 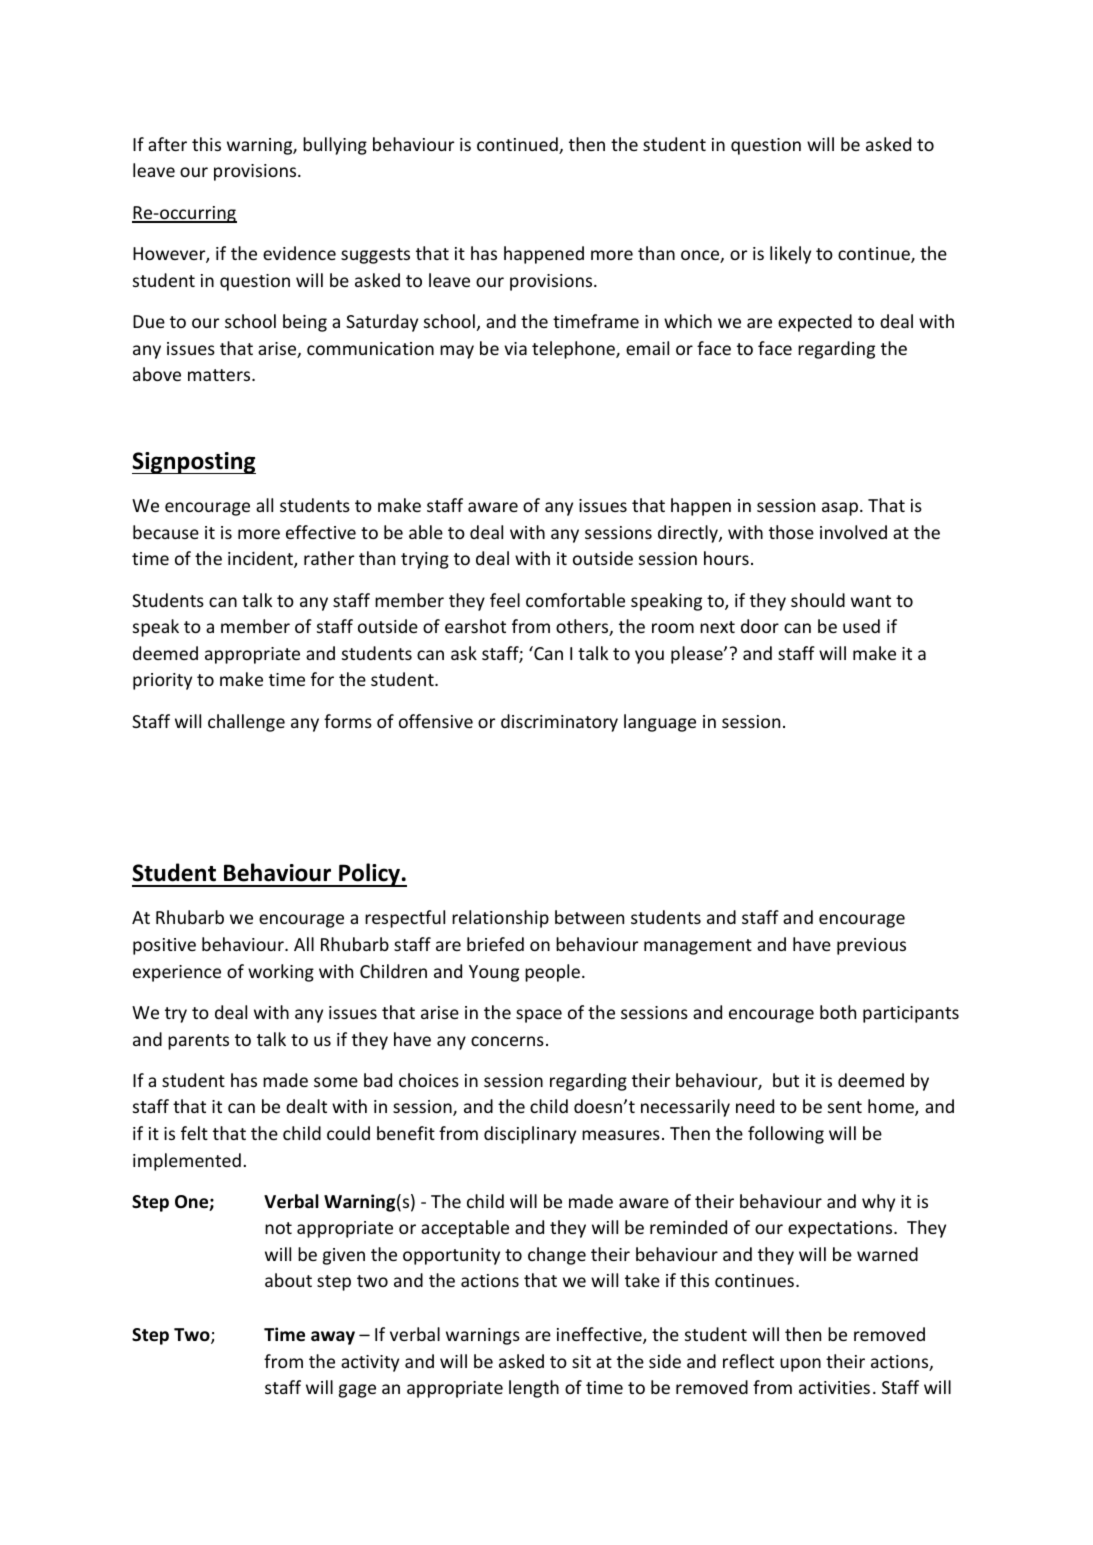 I want to click on likely, so click(x=790, y=255).
